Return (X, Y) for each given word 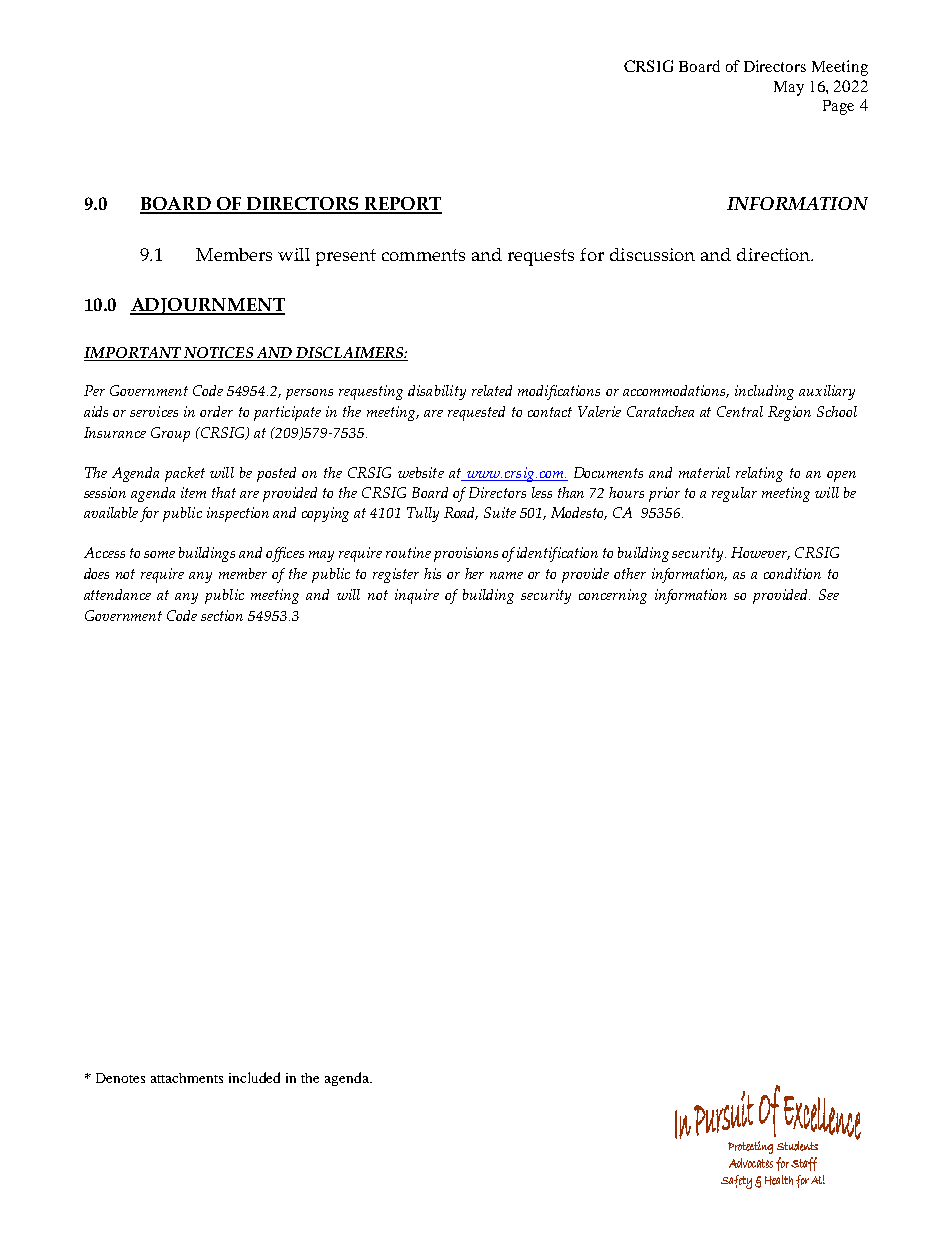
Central (740, 411)
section (222, 615)
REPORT (402, 205)
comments (423, 255)
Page (838, 107)
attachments (187, 1078)
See (829, 594)
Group (170, 434)
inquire (417, 596)
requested (476, 413)
